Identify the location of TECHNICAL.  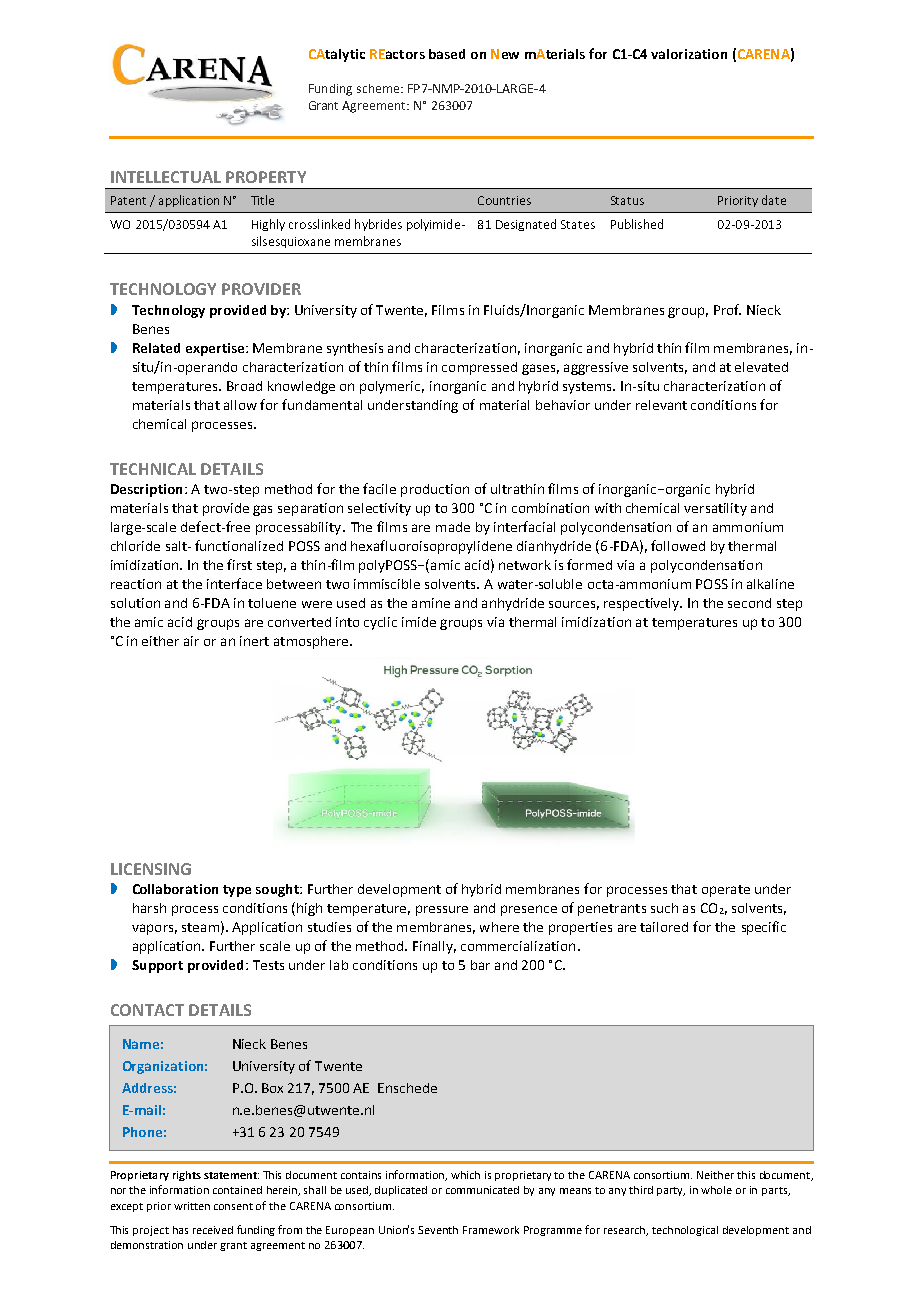
(153, 469).
